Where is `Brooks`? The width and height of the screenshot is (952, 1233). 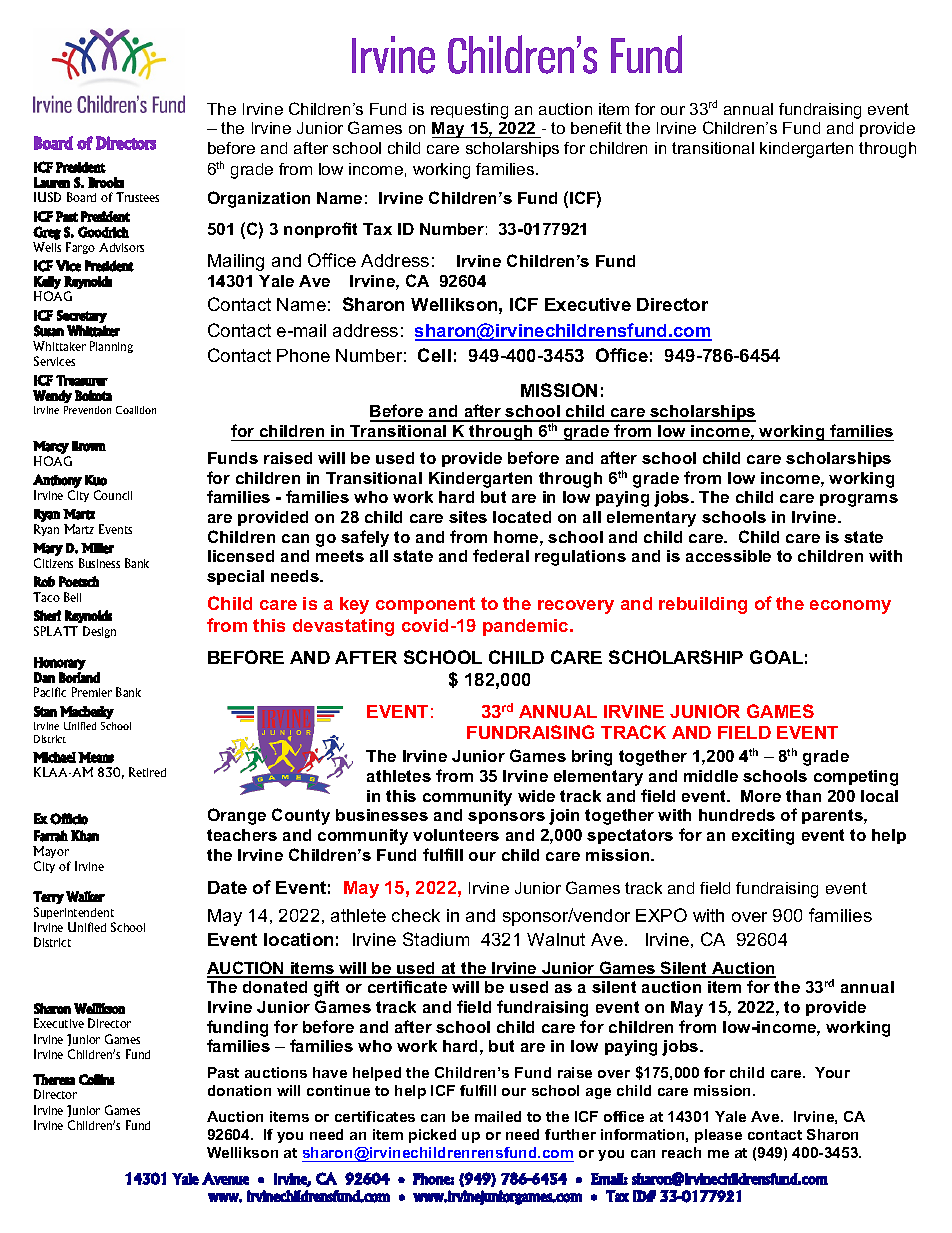 Brooks is located at coordinates (106, 182).
